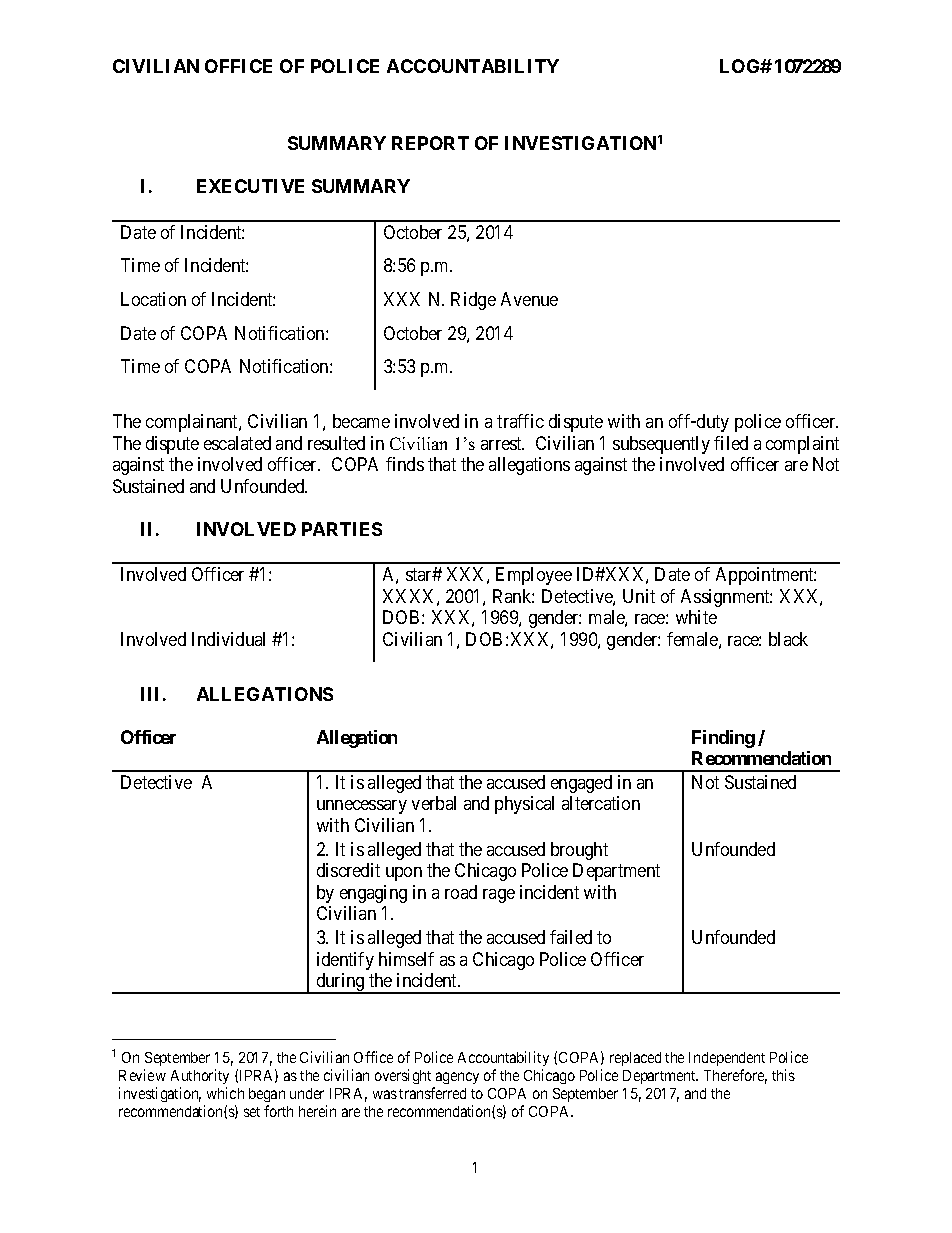  What do you see at coordinates (225, 1093) in the screenshot?
I see `which` at bounding box center [225, 1093].
